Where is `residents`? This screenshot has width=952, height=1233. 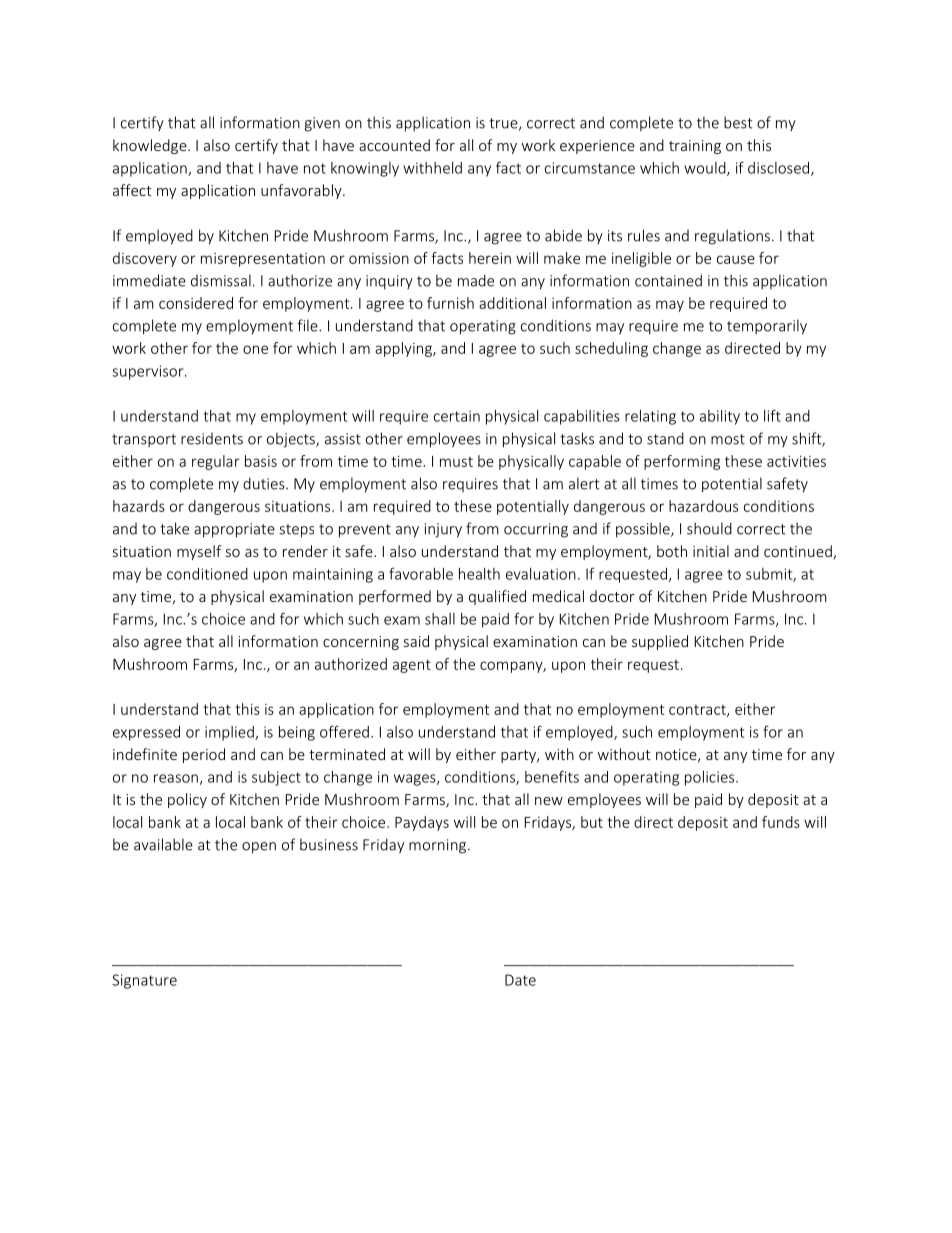
residents is located at coordinates (212, 439).
